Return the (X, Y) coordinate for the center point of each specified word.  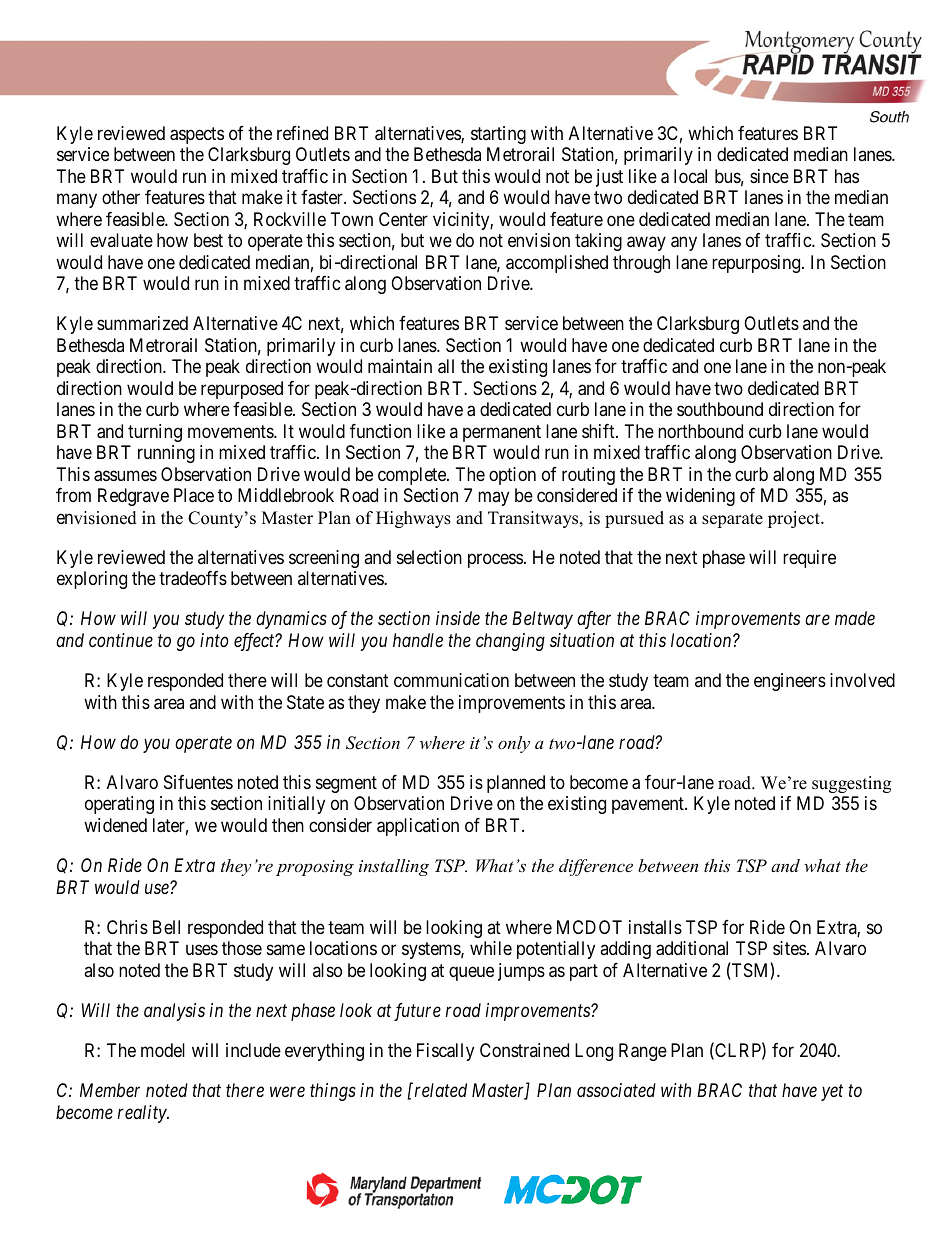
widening (700, 497)
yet (832, 1093)
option (512, 476)
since (769, 176)
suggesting (851, 784)
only (514, 744)
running (166, 454)
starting (498, 135)
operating (119, 805)
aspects (197, 135)
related (441, 1090)
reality (143, 1114)
